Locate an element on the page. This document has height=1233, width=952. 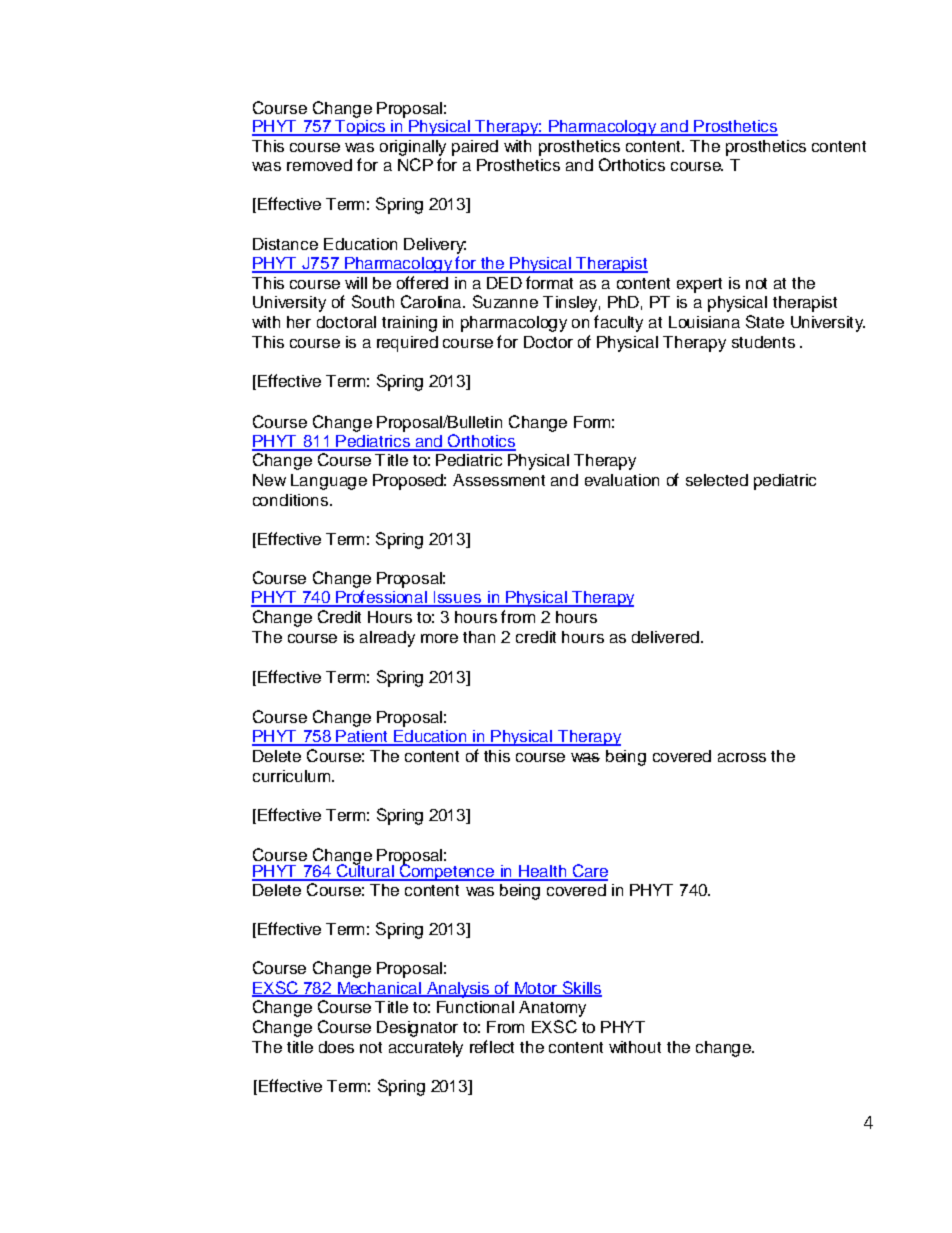
NCP is located at coordinates (415, 164).
